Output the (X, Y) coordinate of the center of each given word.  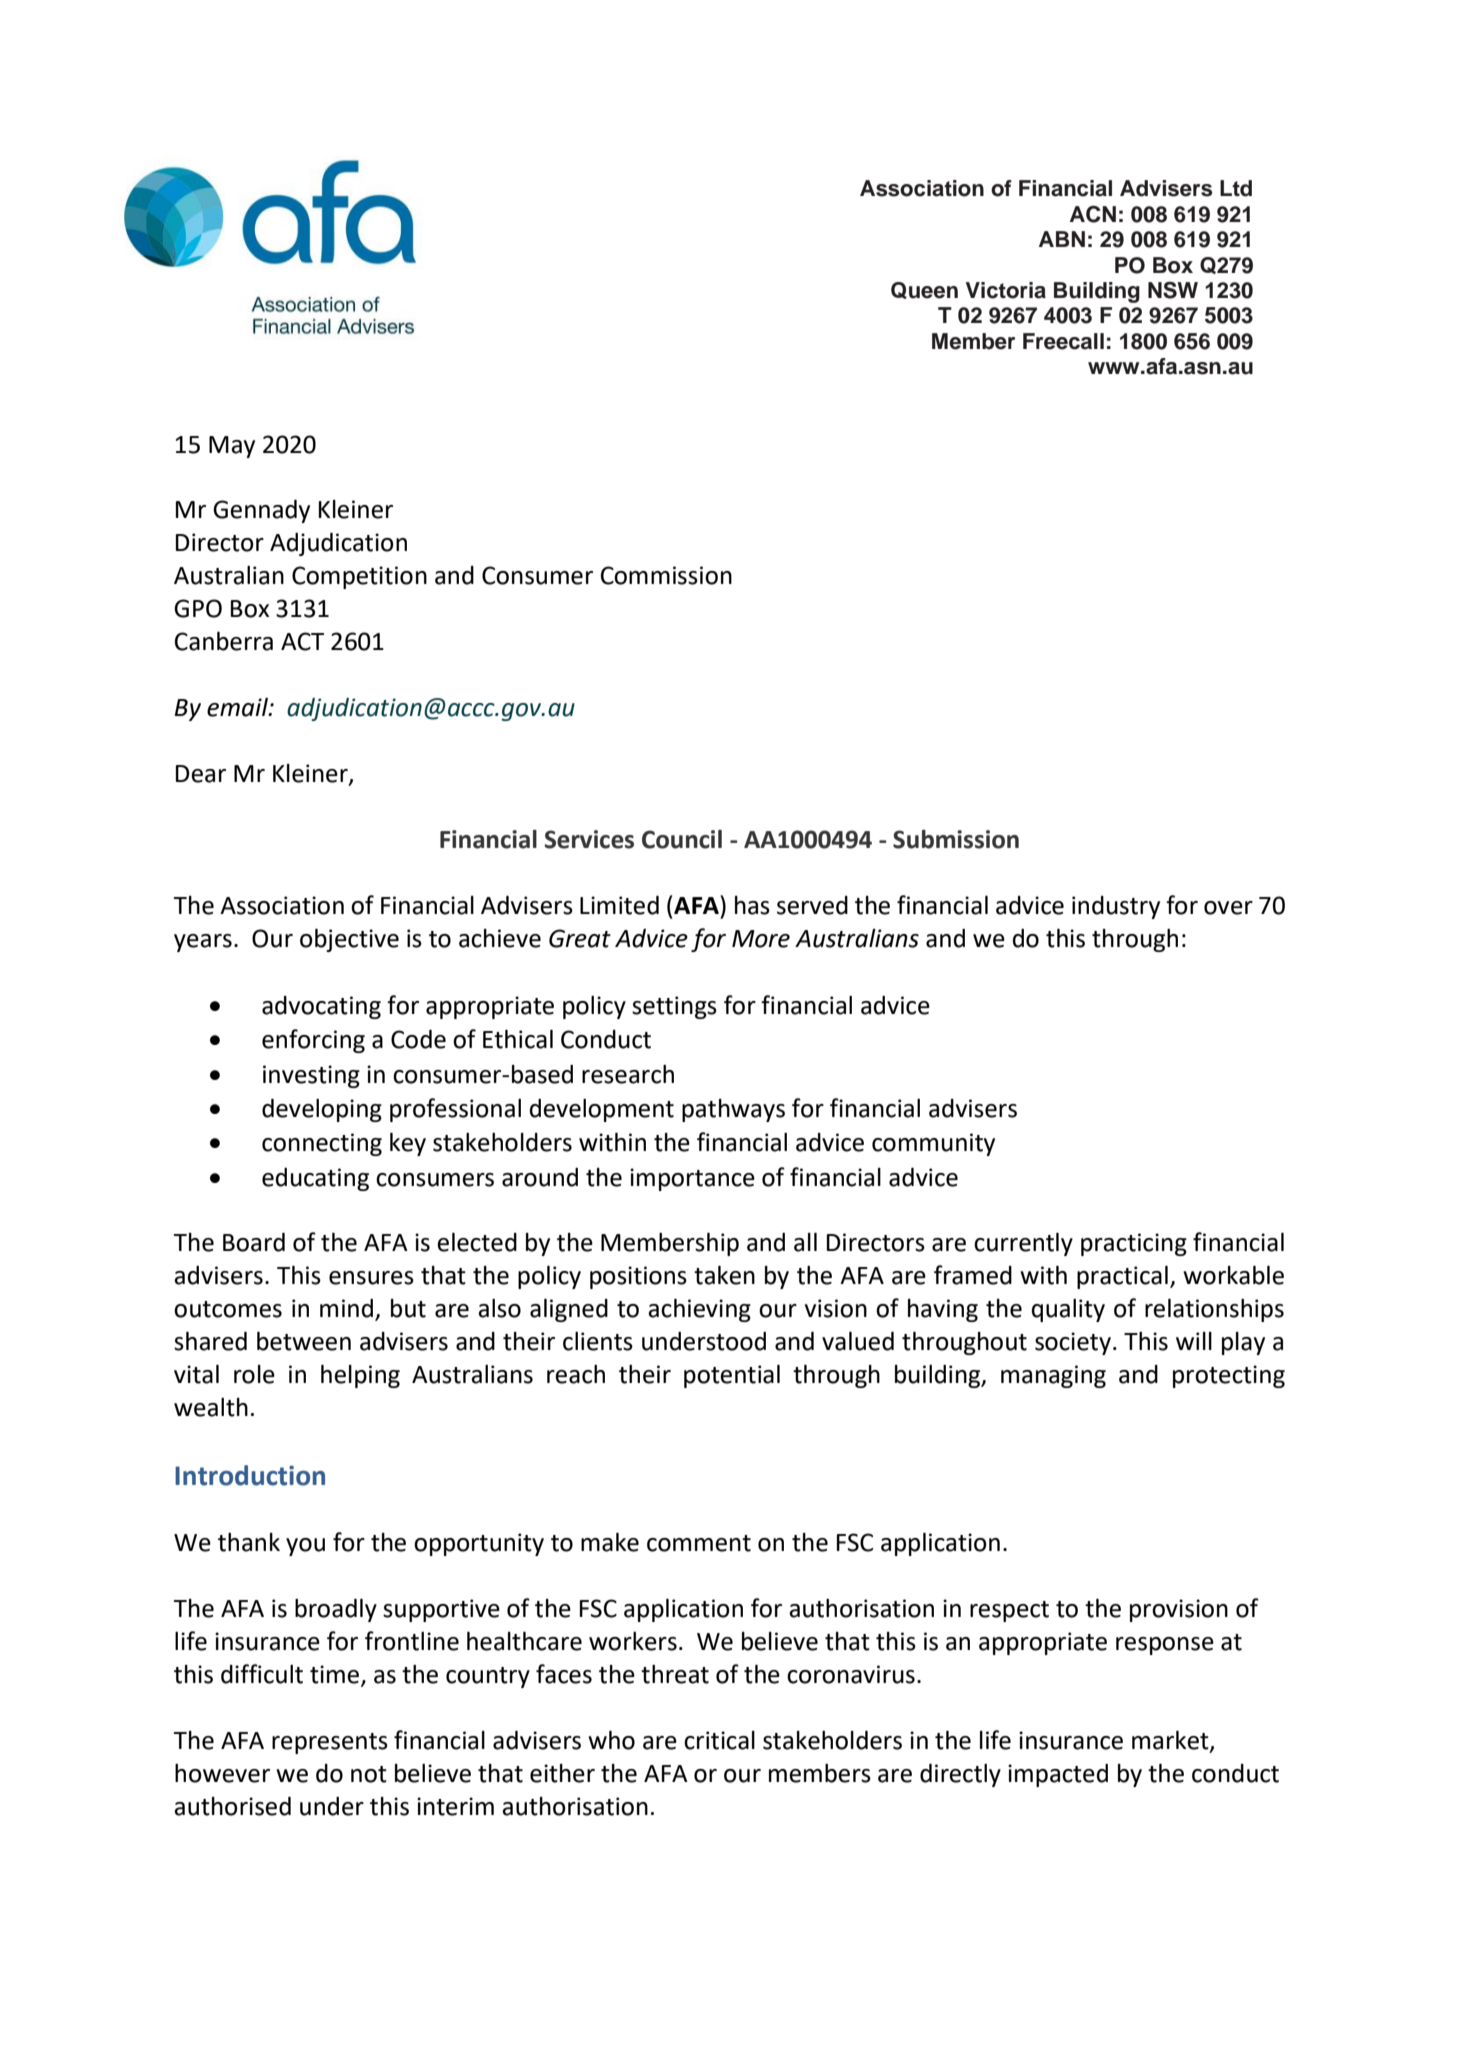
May (232, 447)
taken (724, 1275)
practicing (1134, 1244)
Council (682, 839)
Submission (956, 839)
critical (719, 1740)
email (238, 707)
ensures (371, 1278)
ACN (1093, 214)
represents (330, 1743)
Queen (924, 290)
